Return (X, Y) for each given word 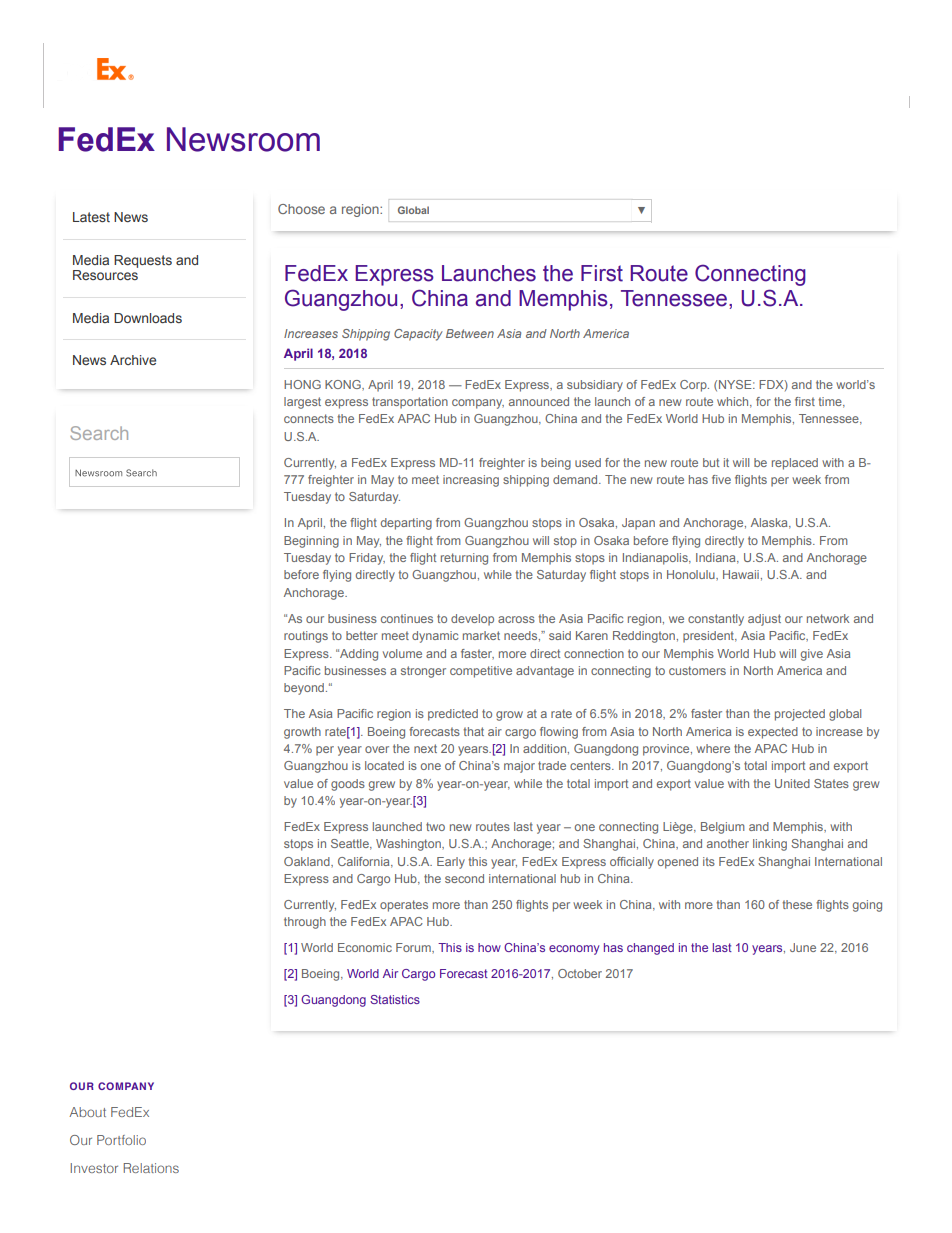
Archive (133, 360)
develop (472, 620)
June (803, 947)
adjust (764, 620)
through (305, 923)
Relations (151, 1168)
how (489, 947)
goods (348, 785)
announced (539, 401)
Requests (143, 261)
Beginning (311, 542)
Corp (694, 386)
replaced (795, 464)
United (792, 783)
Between (470, 333)
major (519, 767)
